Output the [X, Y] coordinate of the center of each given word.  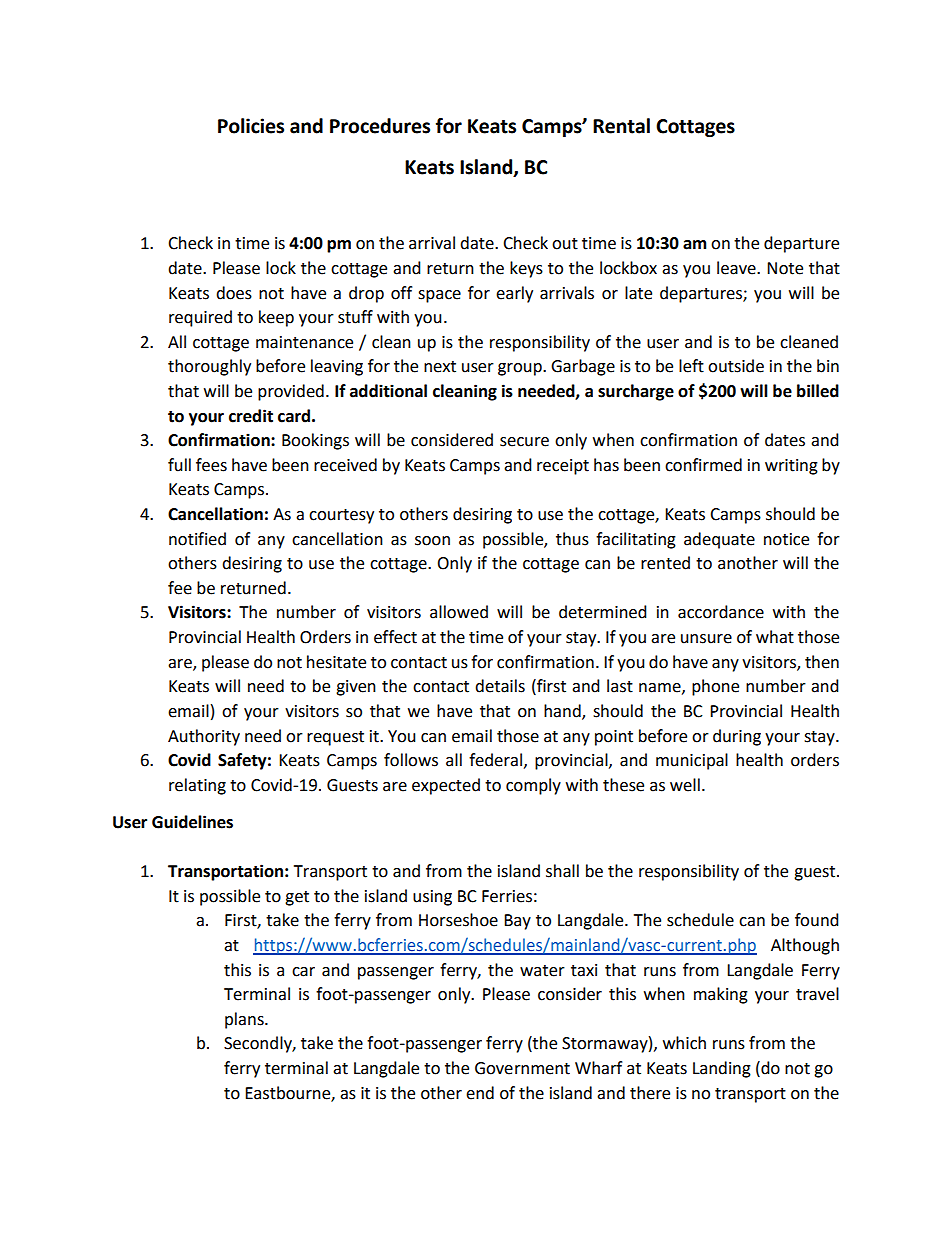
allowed [459, 612]
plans [245, 1020]
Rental [621, 126]
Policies [251, 126]
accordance [721, 612]
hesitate [336, 662]
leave [737, 268]
